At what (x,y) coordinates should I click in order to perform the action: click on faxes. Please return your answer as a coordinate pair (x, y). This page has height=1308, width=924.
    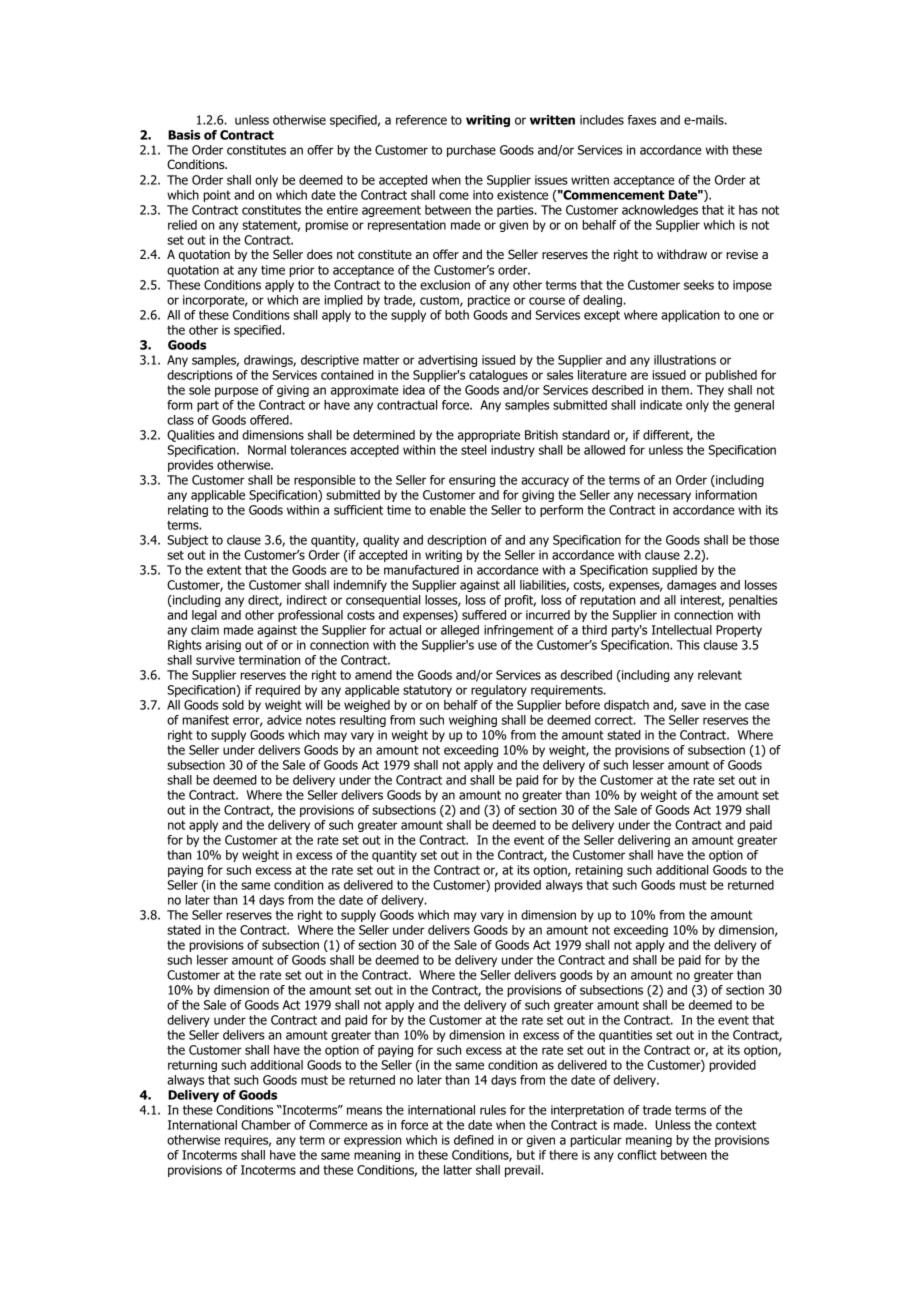
    Looking at the image, I should click on (642, 120).
